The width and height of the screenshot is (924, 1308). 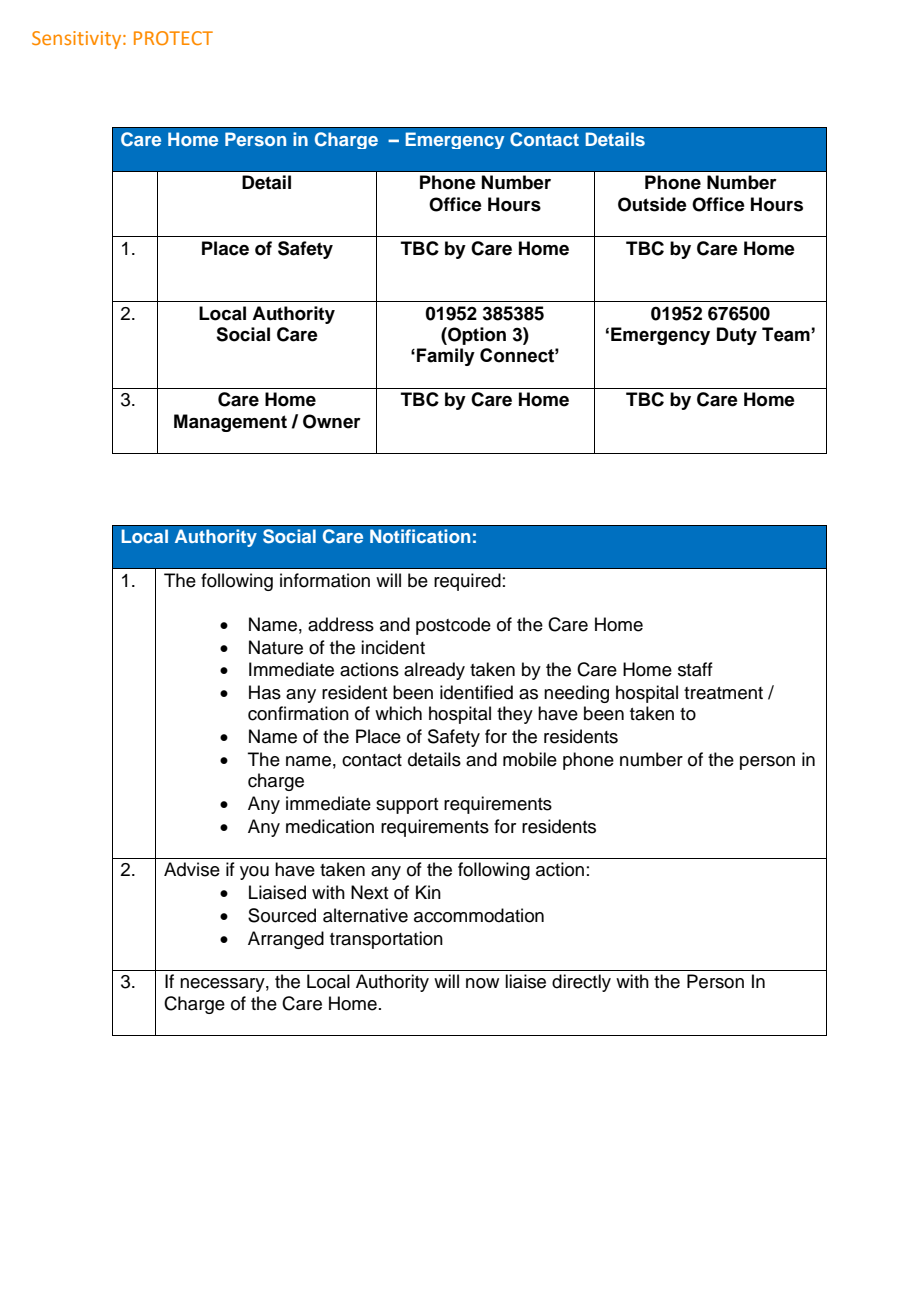 I want to click on Arranged, so click(x=286, y=940).
